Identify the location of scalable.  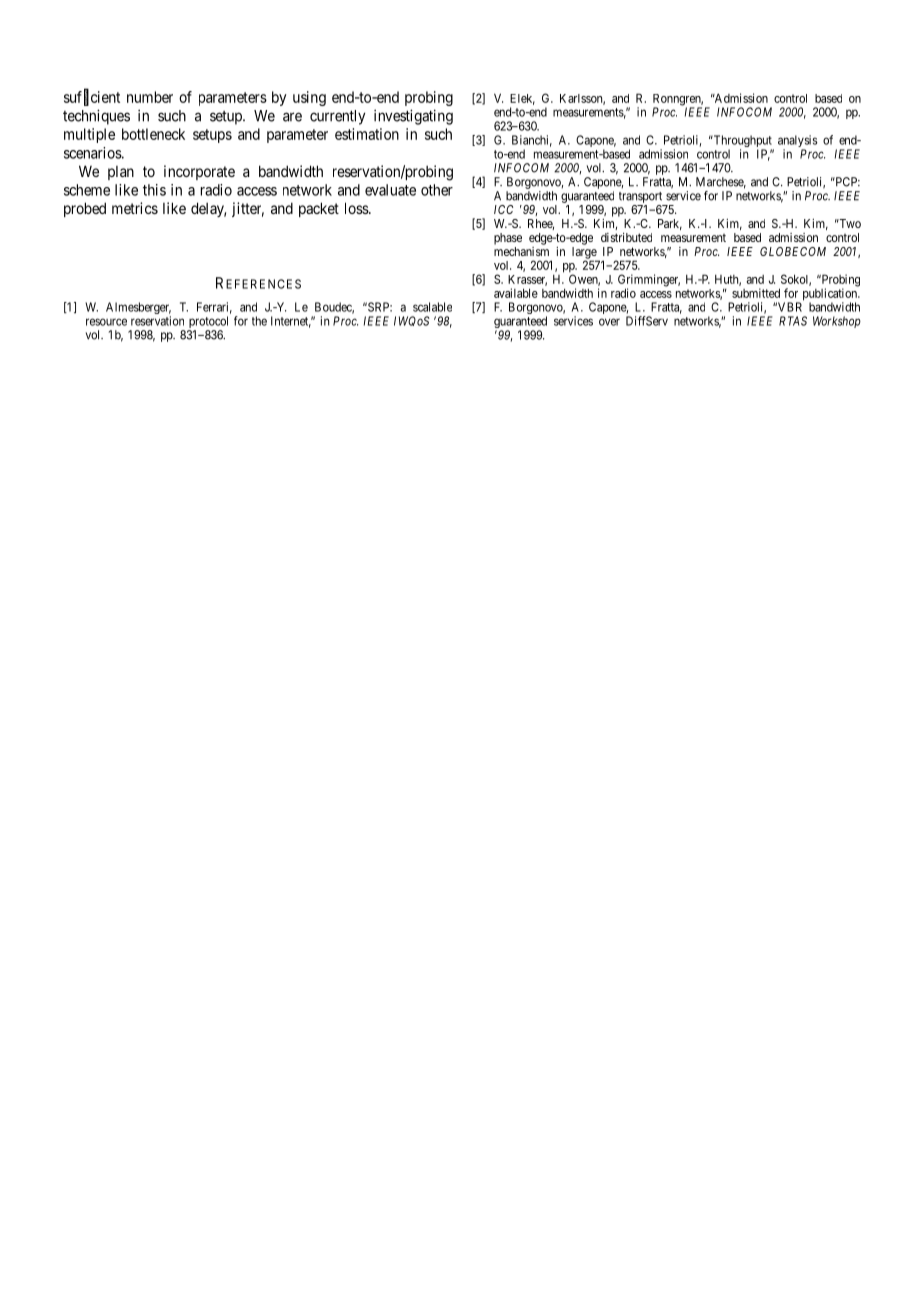
(432, 307).
